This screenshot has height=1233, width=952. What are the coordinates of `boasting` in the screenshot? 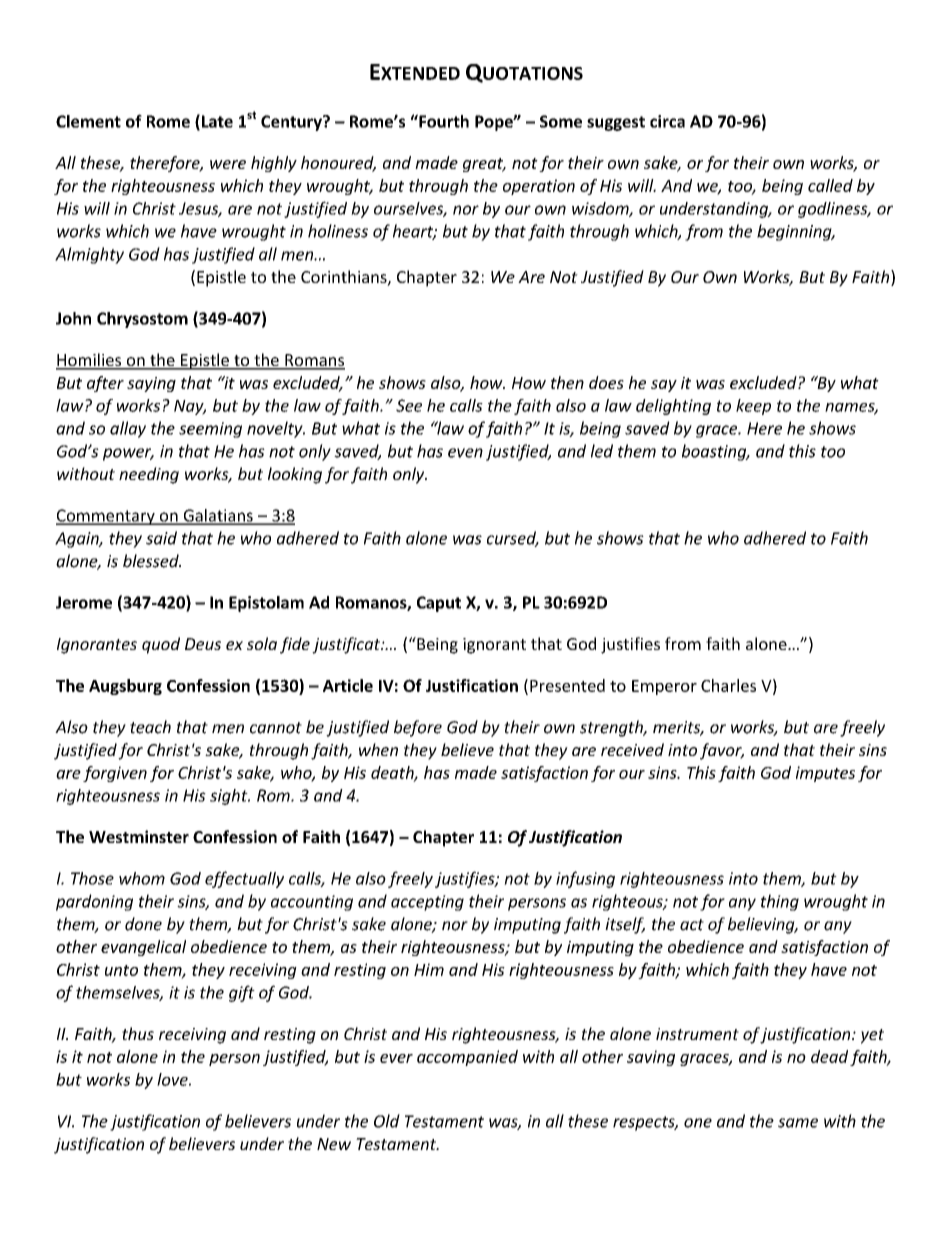 It's located at (715, 452).
